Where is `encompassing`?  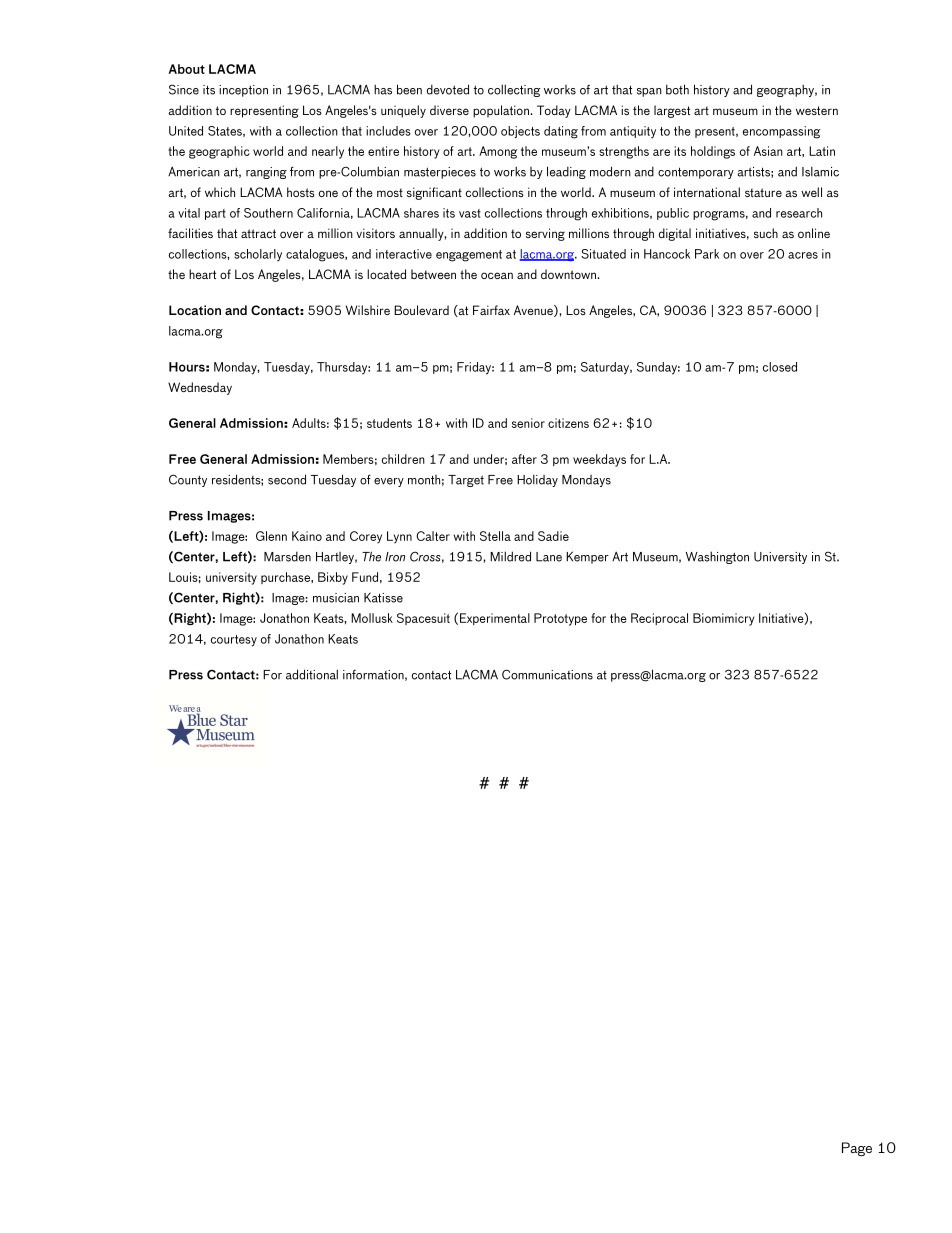
encompassing is located at coordinates (781, 132).
